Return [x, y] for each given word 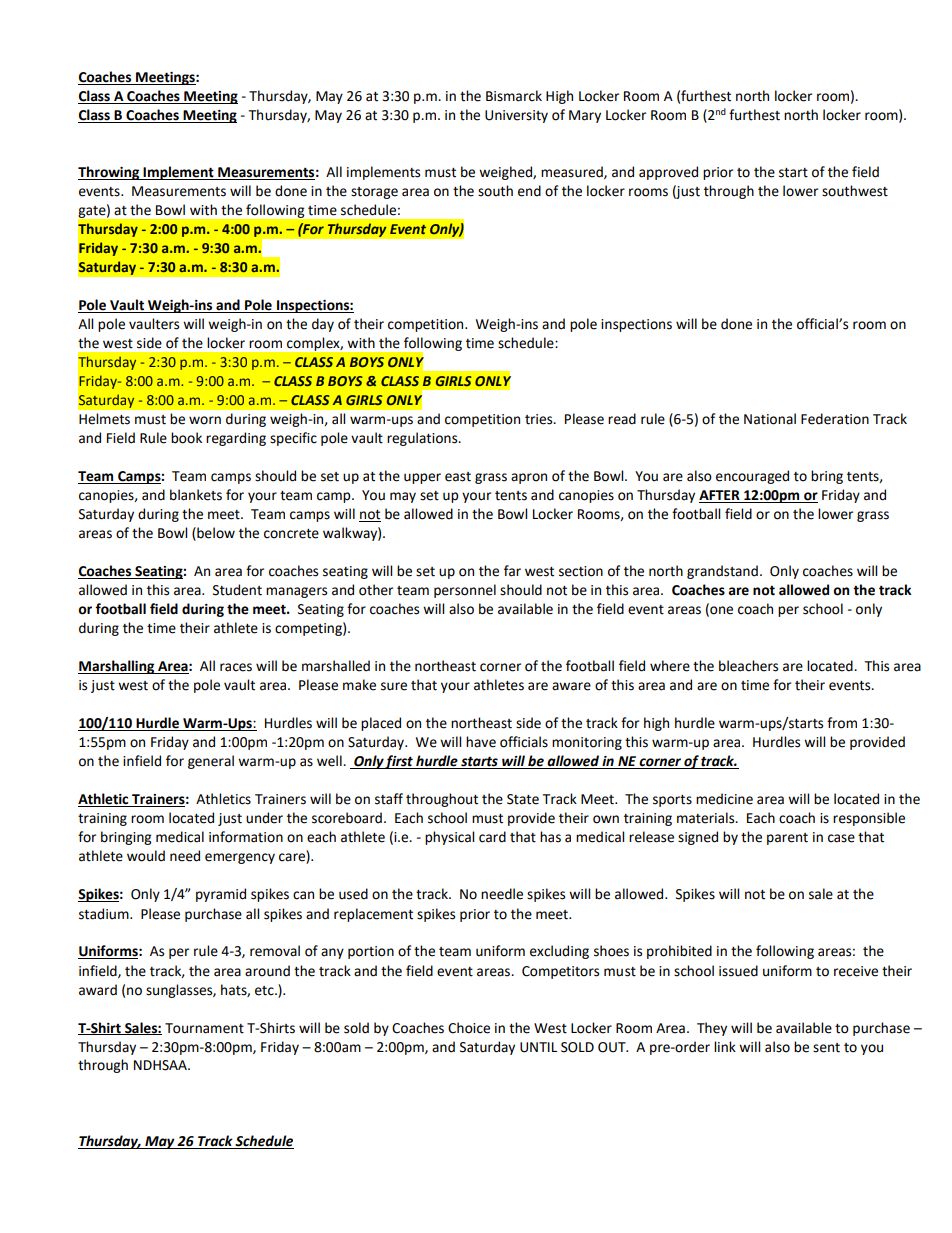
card [492, 837]
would [146, 856]
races [236, 667]
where [670, 666]
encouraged [752, 477]
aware [571, 686]
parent [787, 839]
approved [668, 173]
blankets [196, 495]
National [770, 419]
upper [422, 478]
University [516, 116]
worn [205, 420]
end [529, 191]
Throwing [110, 173]
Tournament [204, 1028]
